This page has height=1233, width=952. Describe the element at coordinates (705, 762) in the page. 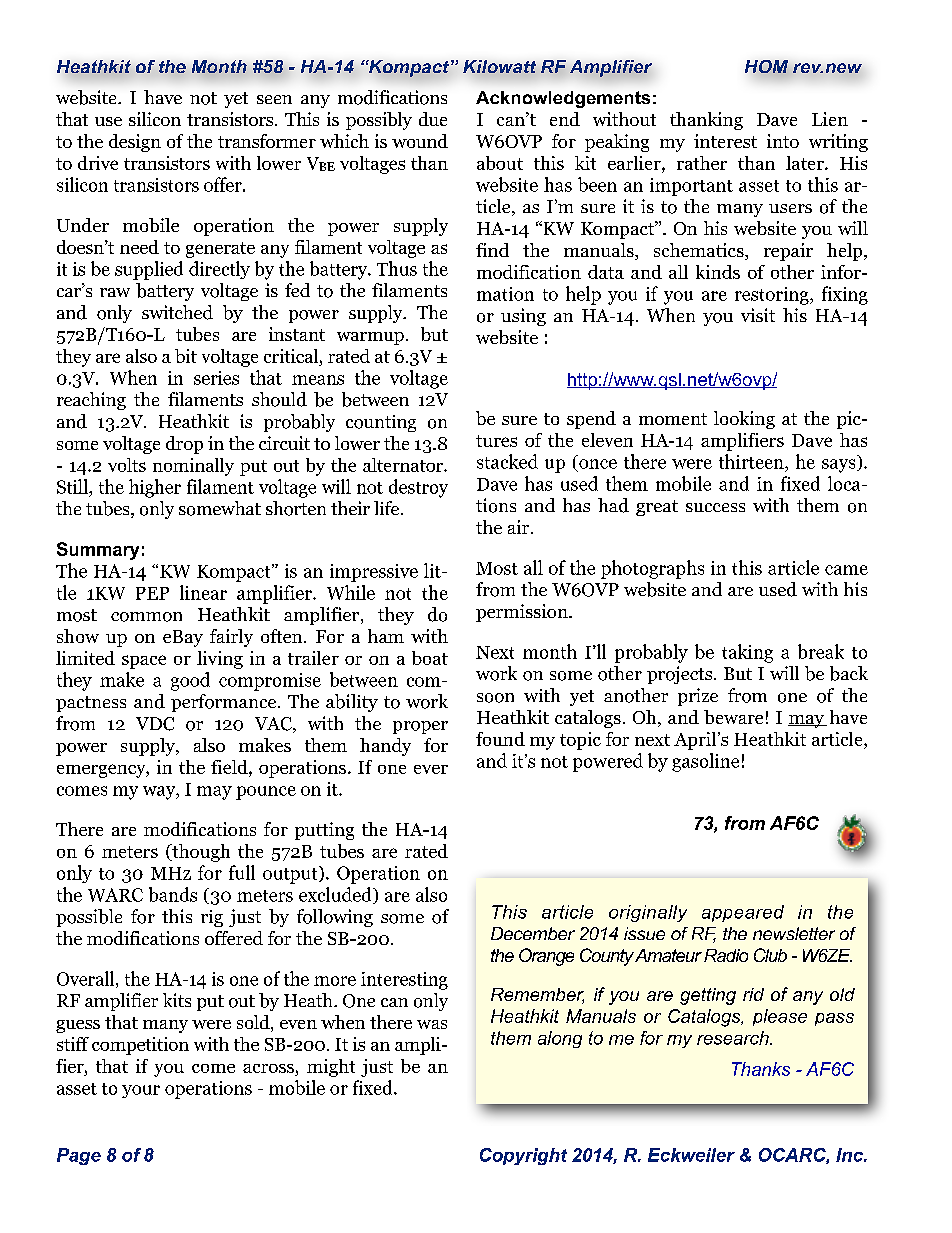

I see `gasoline` at that location.
